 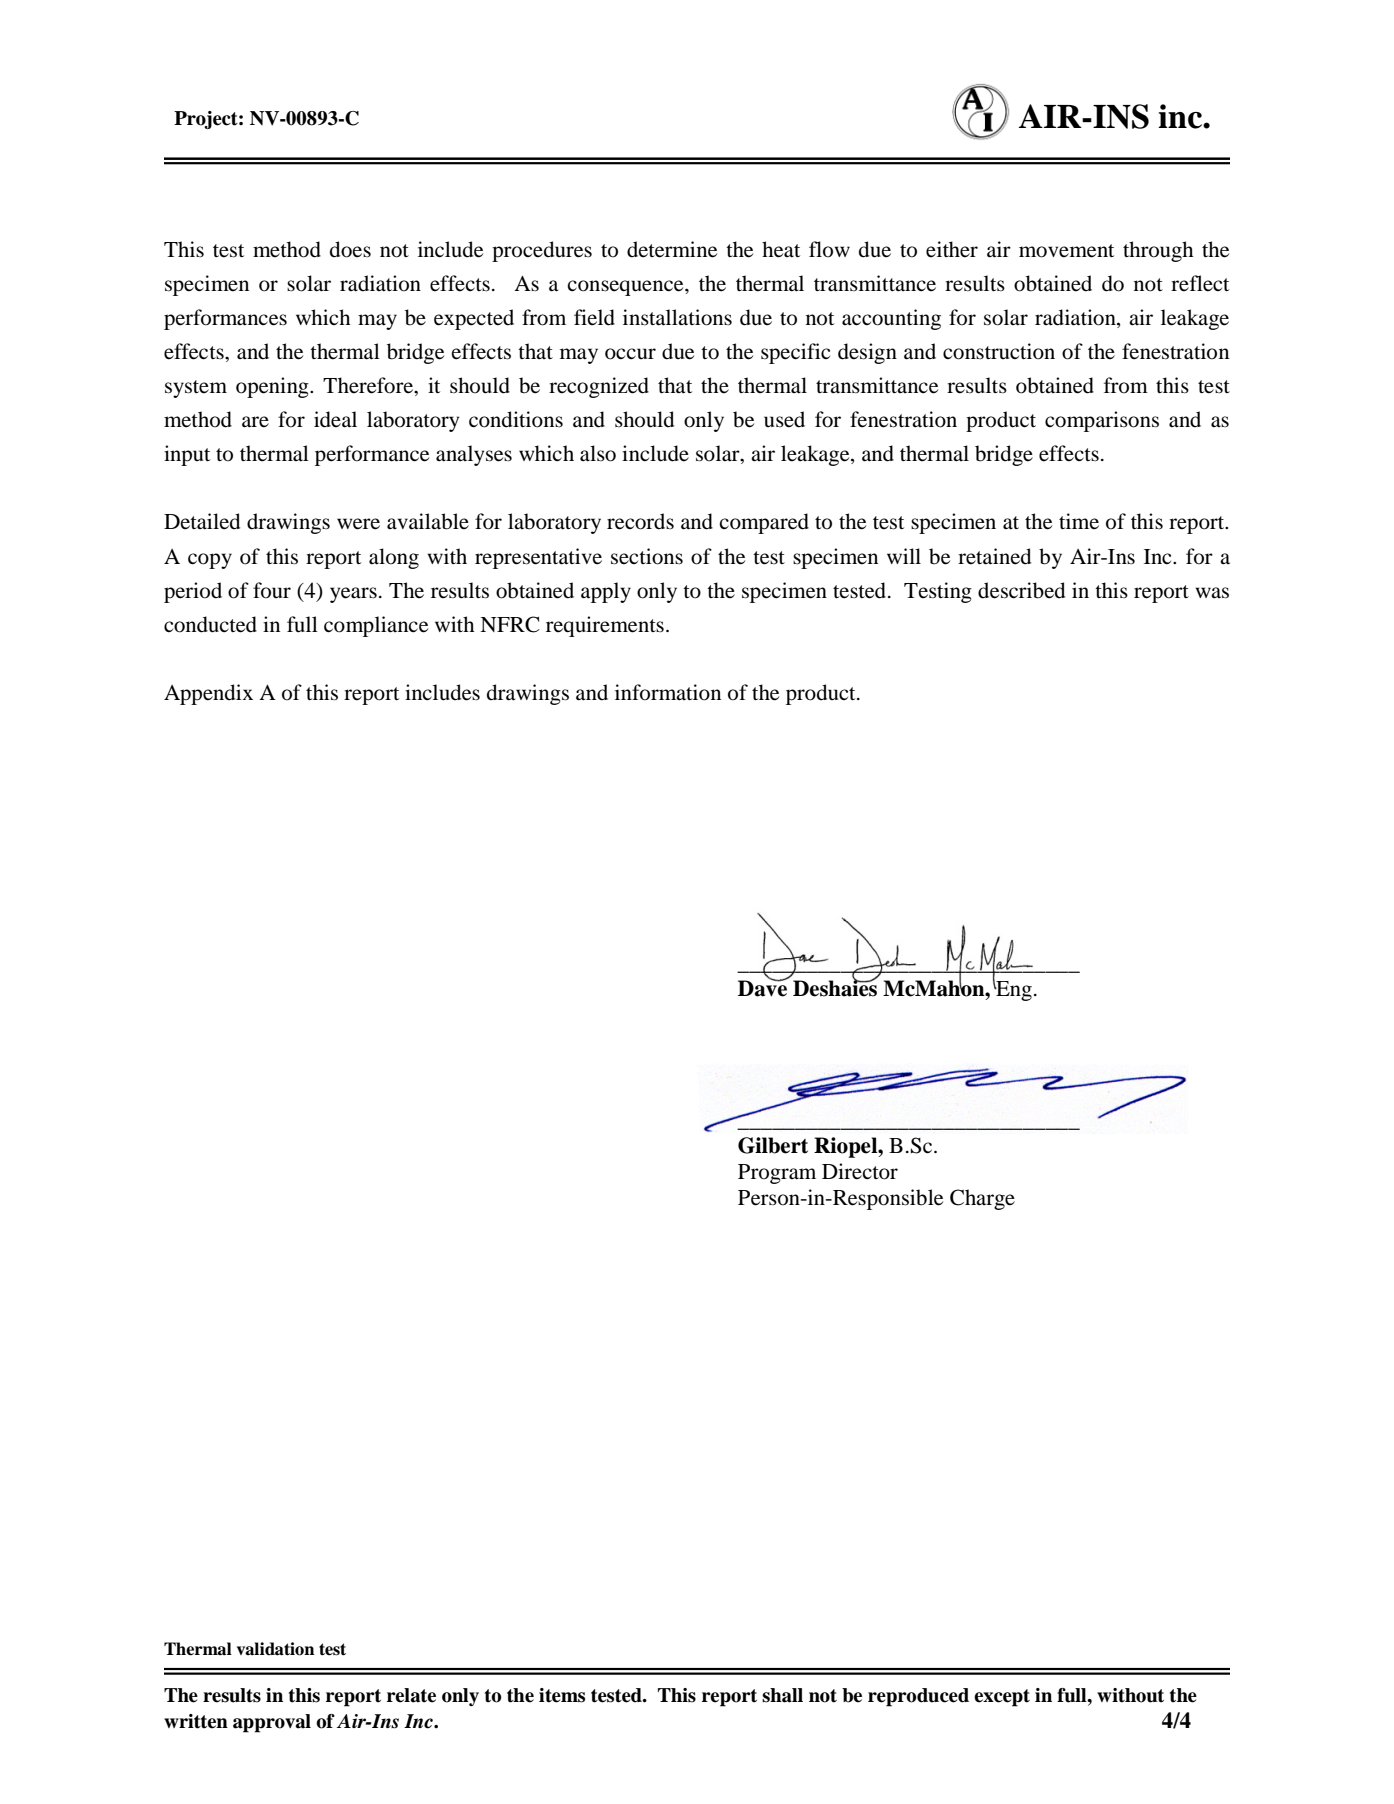 What do you see at coordinates (350, 249) in the image?
I see `does` at bounding box center [350, 249].
